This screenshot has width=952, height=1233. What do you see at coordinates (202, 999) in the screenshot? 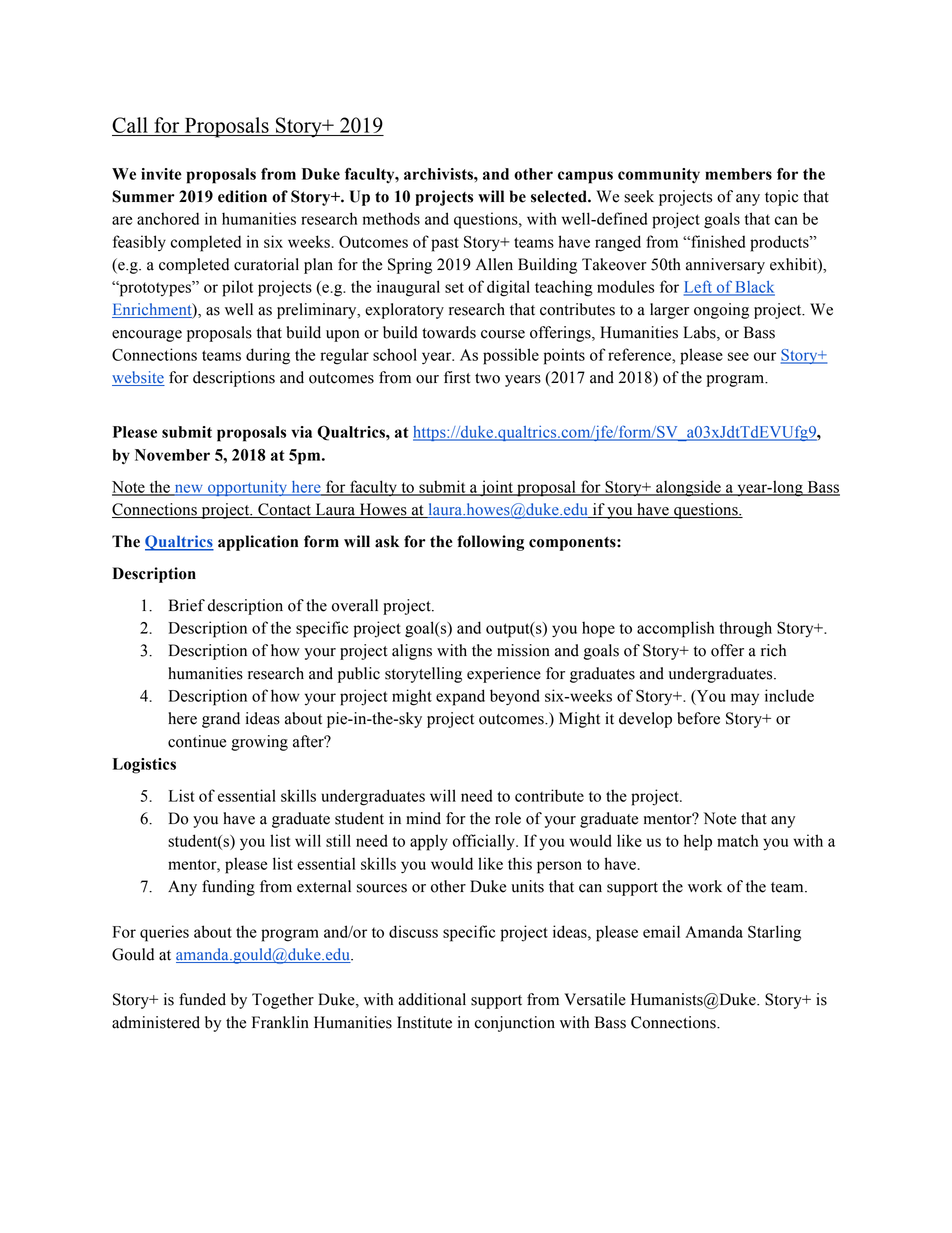
I see `funded` at bounding box center [202, 999].
